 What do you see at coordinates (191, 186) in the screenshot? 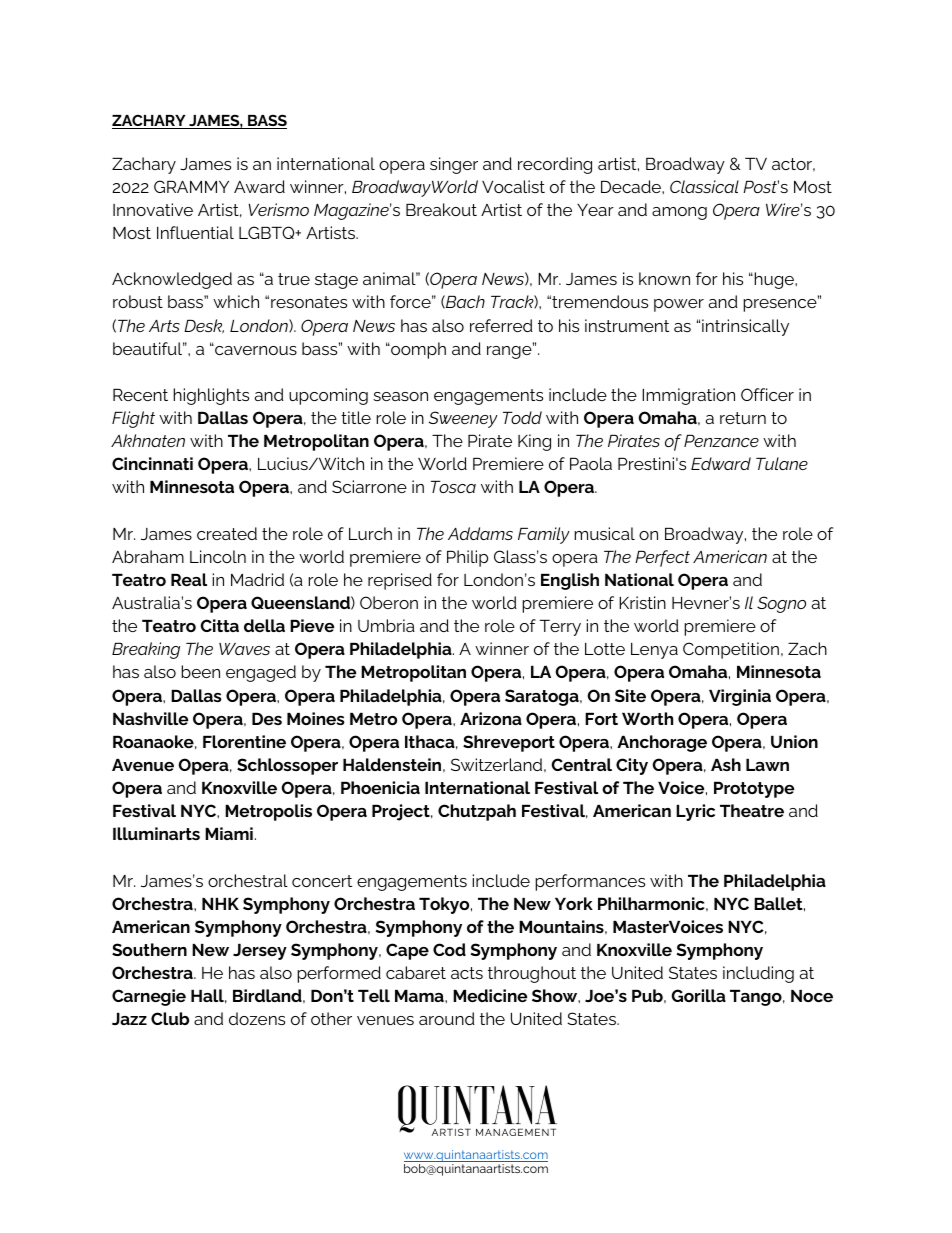
I see `GRAMMY` at bounding box center [191, 186].
